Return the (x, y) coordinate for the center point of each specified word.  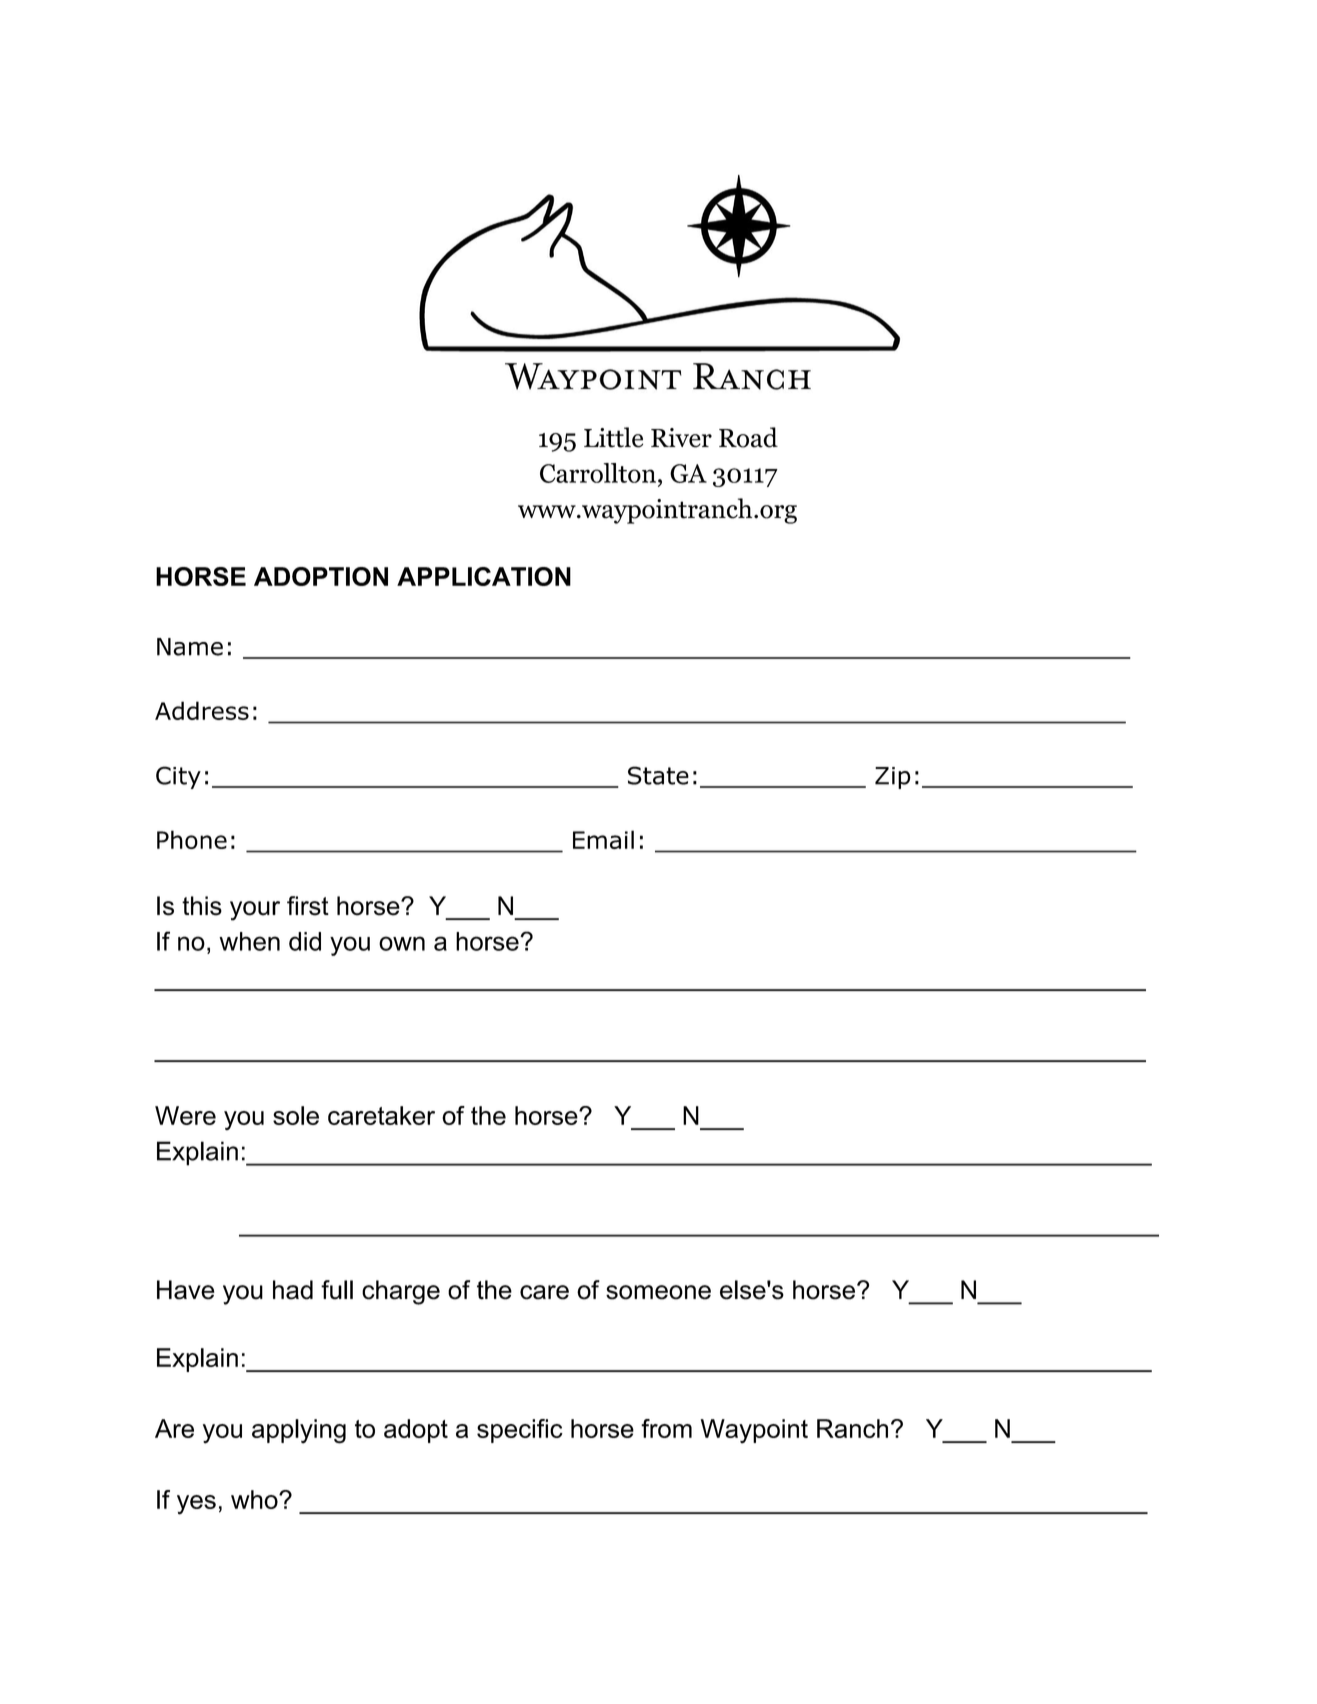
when (249, 941)
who (255, 1499)
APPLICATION (484, 576)
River (681, 438)
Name (190, 647)
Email (603, 839)
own (402, 943)
